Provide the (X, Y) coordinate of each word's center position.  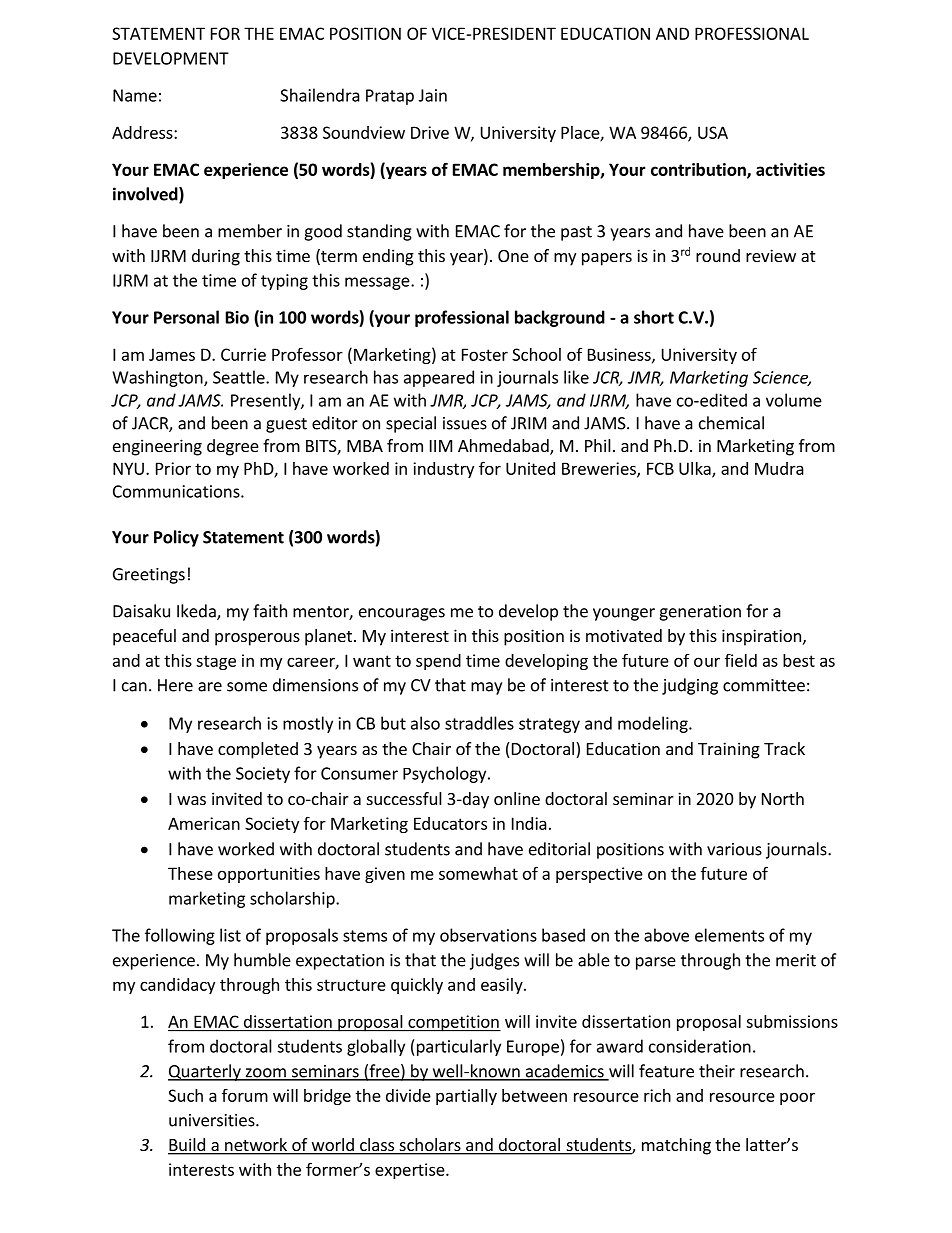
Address (143, 132)
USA (713, 132)
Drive (430, 132)
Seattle (240, 377)
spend (438, 662)
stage (216, 662)
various (734, 849)
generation (700, 613)
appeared (439, 378)
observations (488, 935)
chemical (731, 423)
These (190, 873)
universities (213, 1120)
